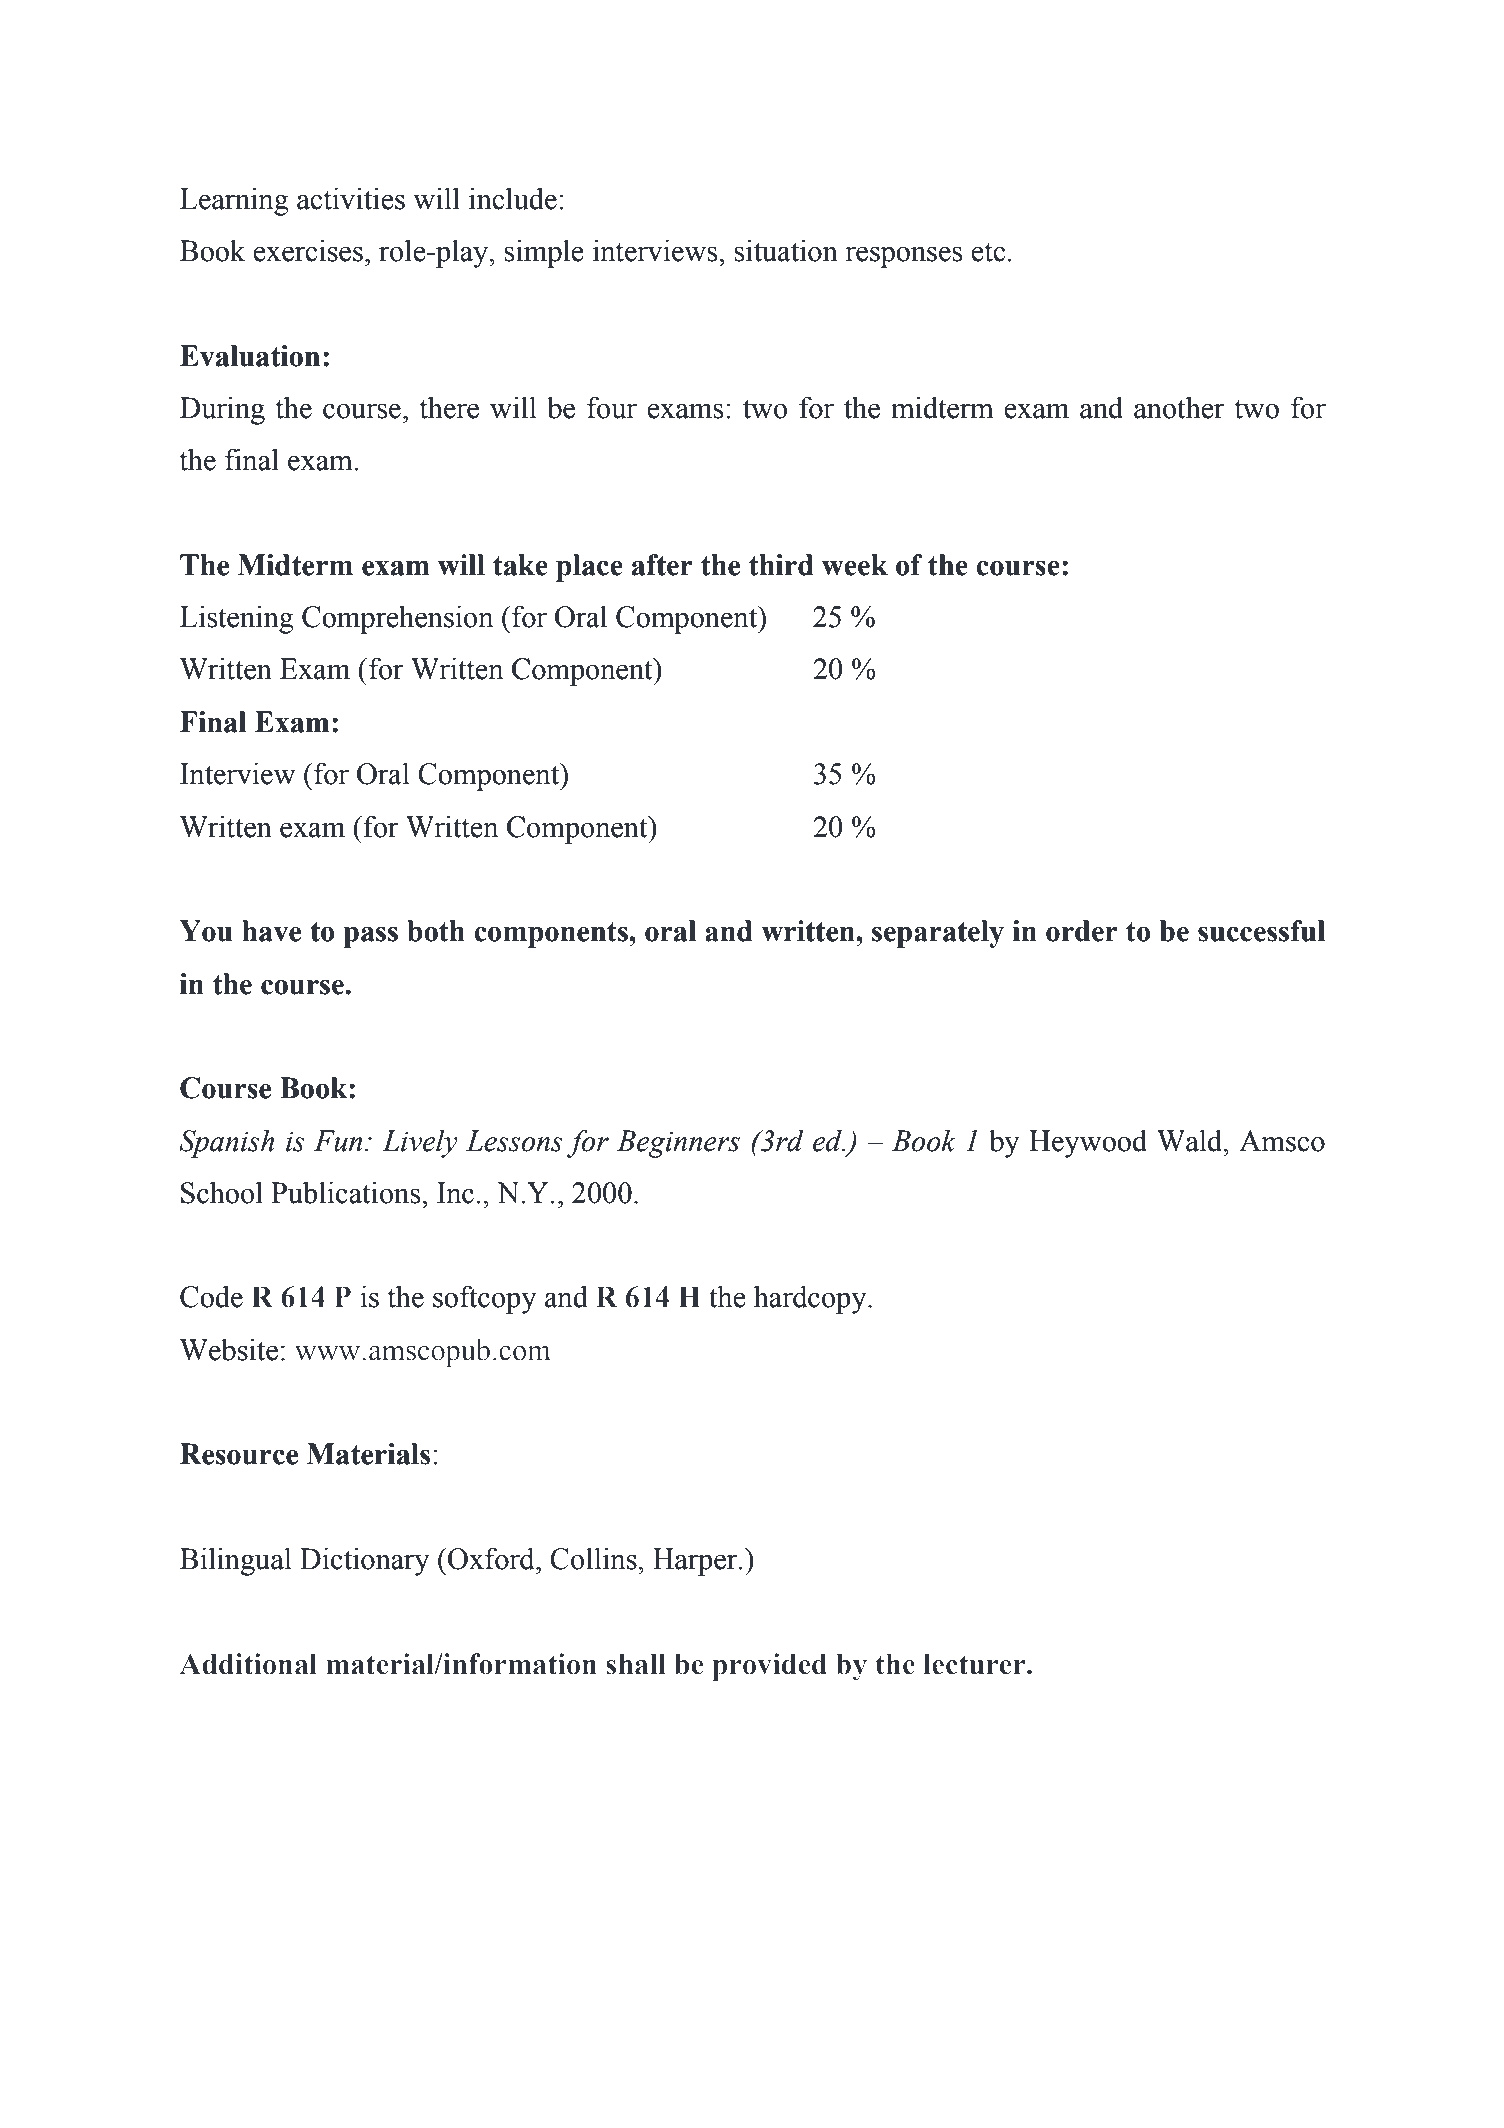 Image resolution: width=1504 pixels, height=2128 pixels. I want to click on hardcopy, so click(811, 1299).
